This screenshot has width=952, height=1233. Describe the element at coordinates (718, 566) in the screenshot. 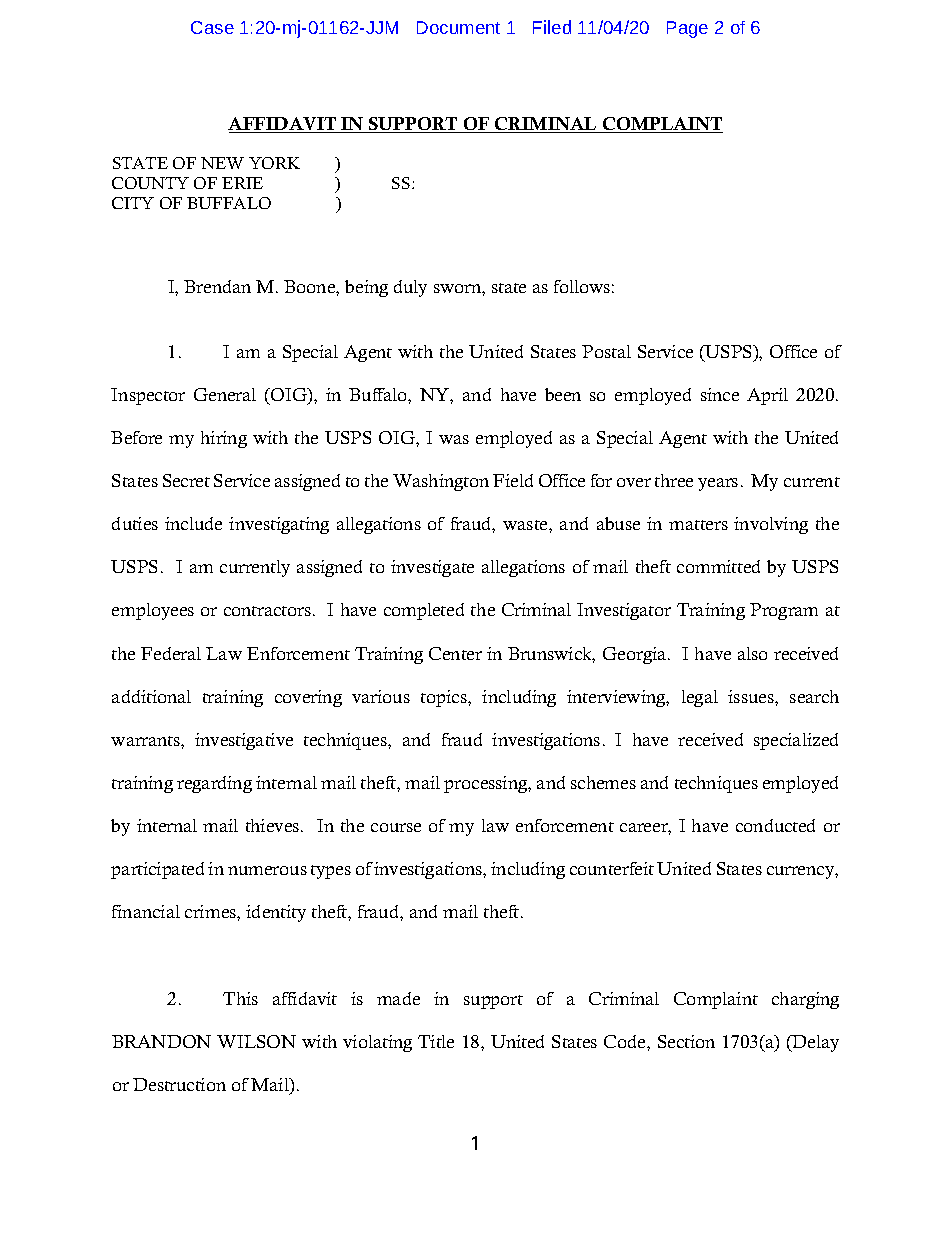

I see `committed` at that location.
